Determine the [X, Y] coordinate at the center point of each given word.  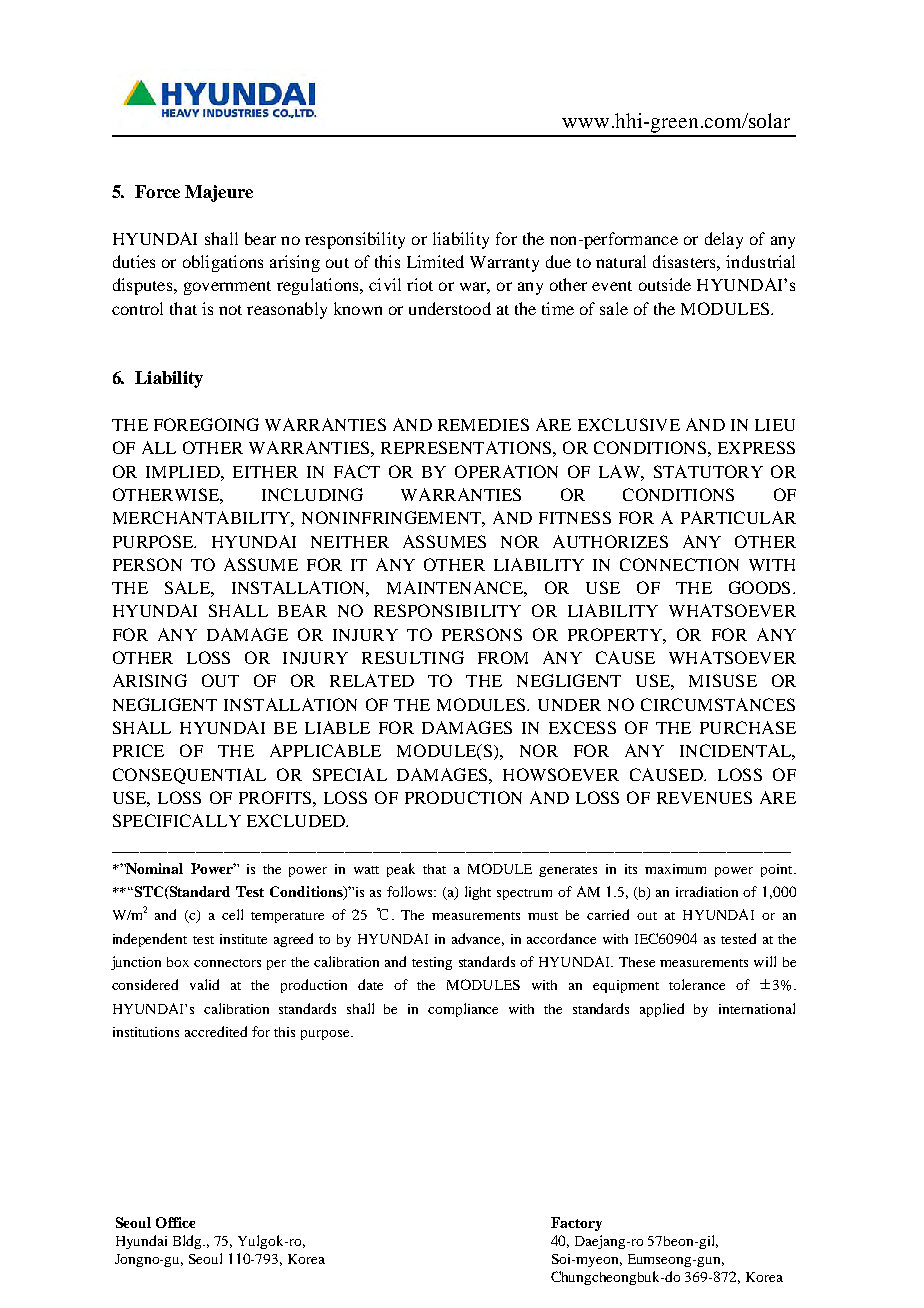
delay [724, 240]
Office [175, 1222]
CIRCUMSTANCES [718, 704]
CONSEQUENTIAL [189, 776]
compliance [463, 1010]
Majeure [219, 193]
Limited [435, 261]
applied [662, 1010]
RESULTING [413, 657]
